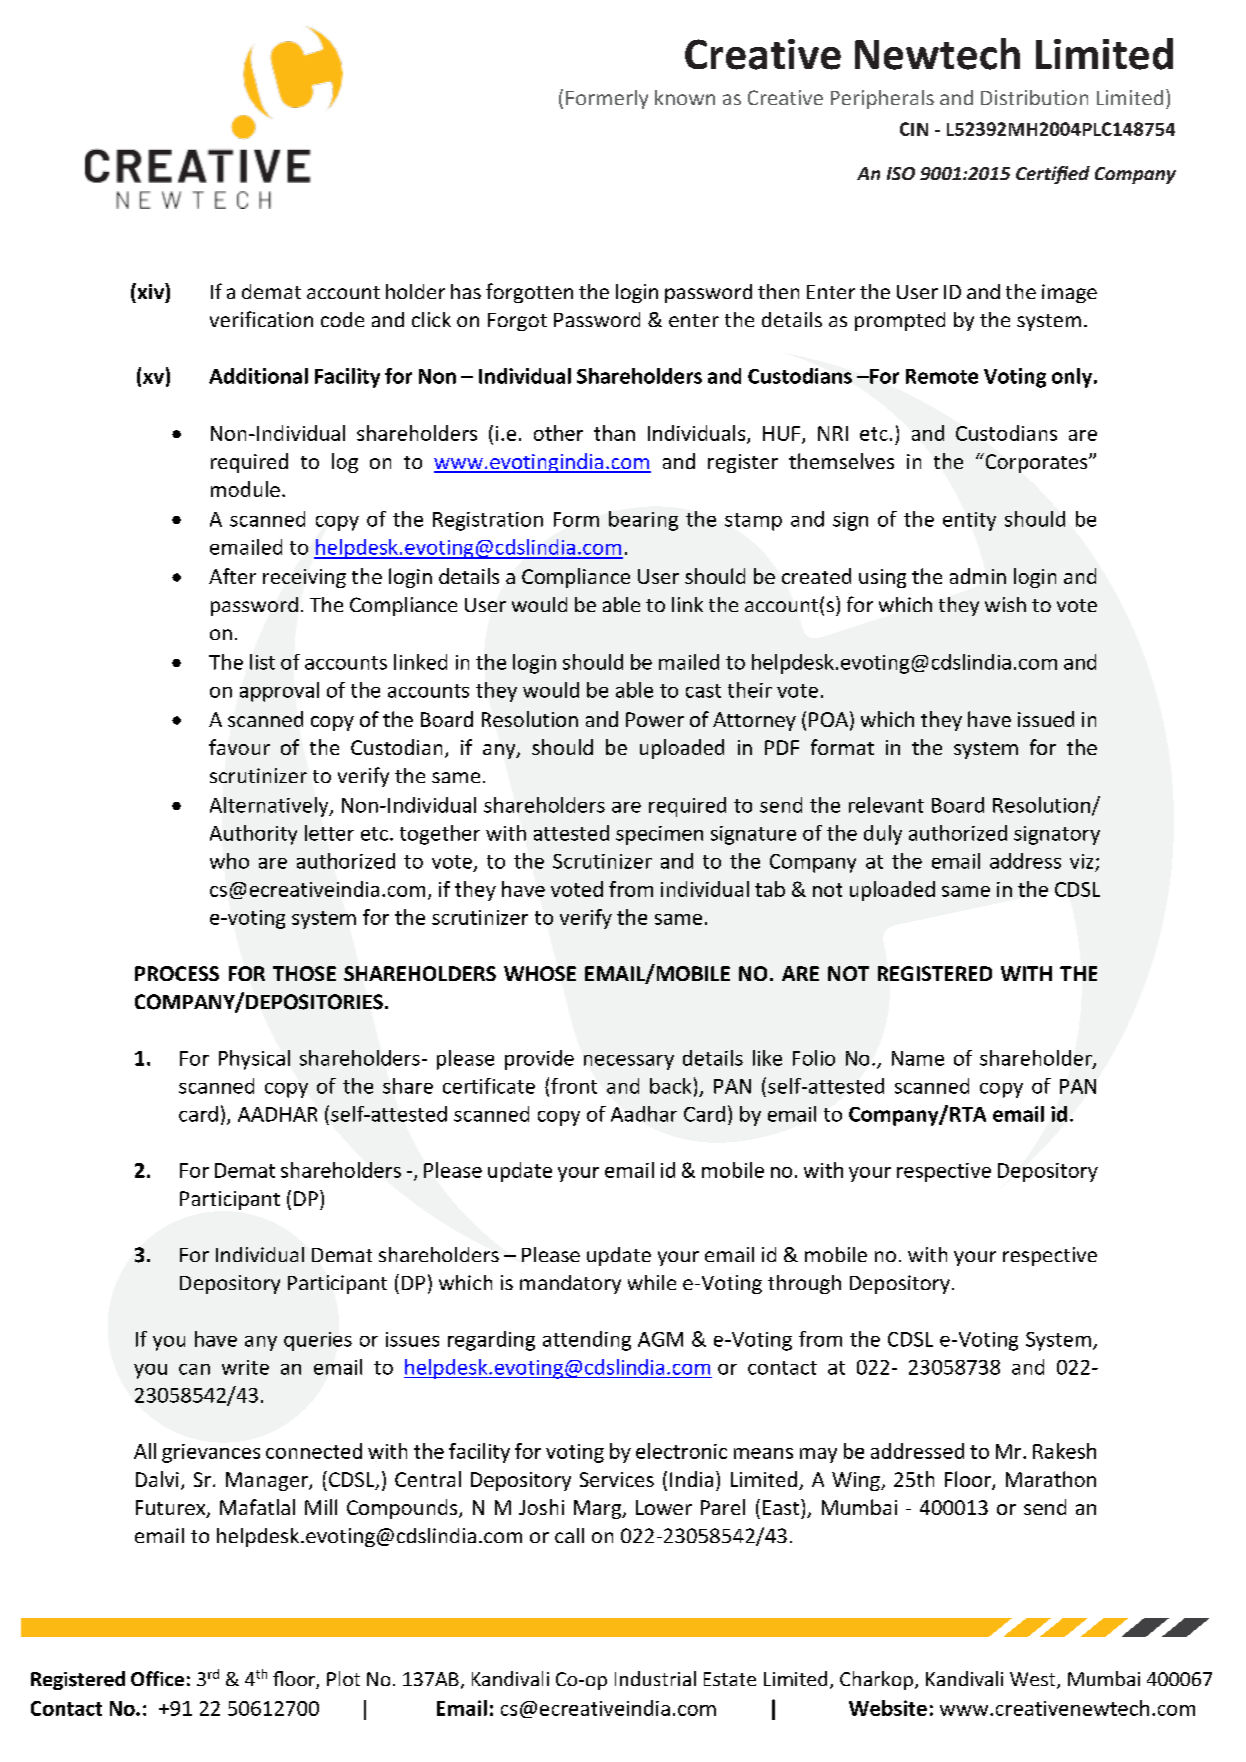 The height and width of the screenshot is (1762, 1246). Describe the element at coordinates (685, 97) in the screenshot. I see `known` at that location.
